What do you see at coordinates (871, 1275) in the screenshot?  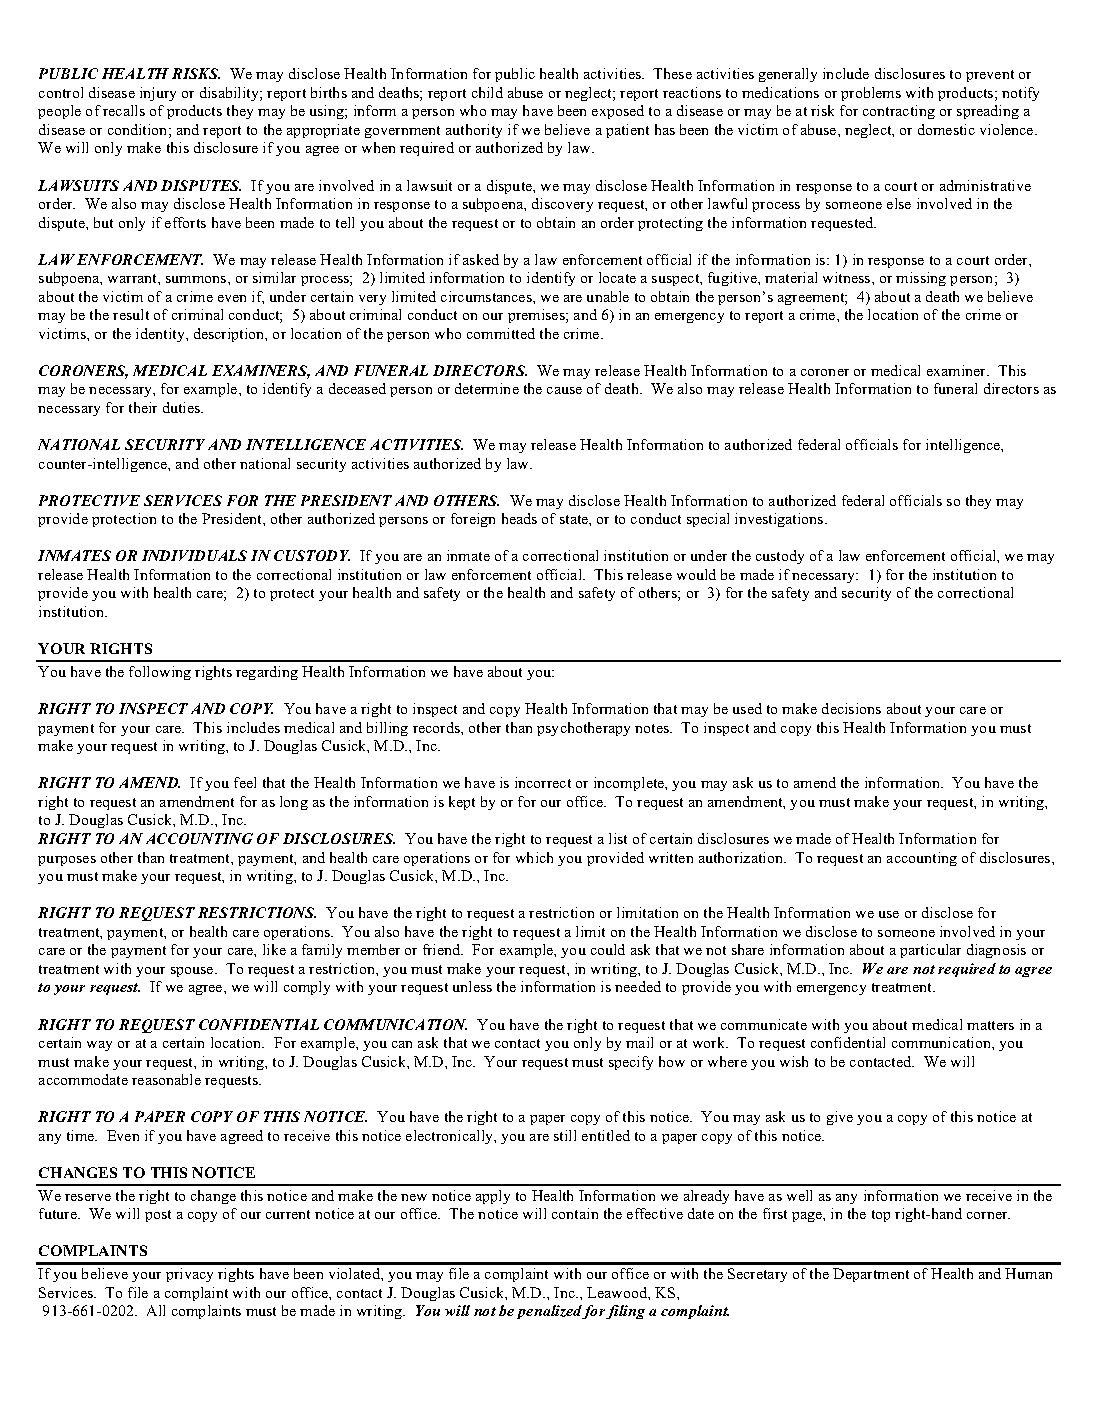 I see `Department` at bounding box center [871, 1275].
